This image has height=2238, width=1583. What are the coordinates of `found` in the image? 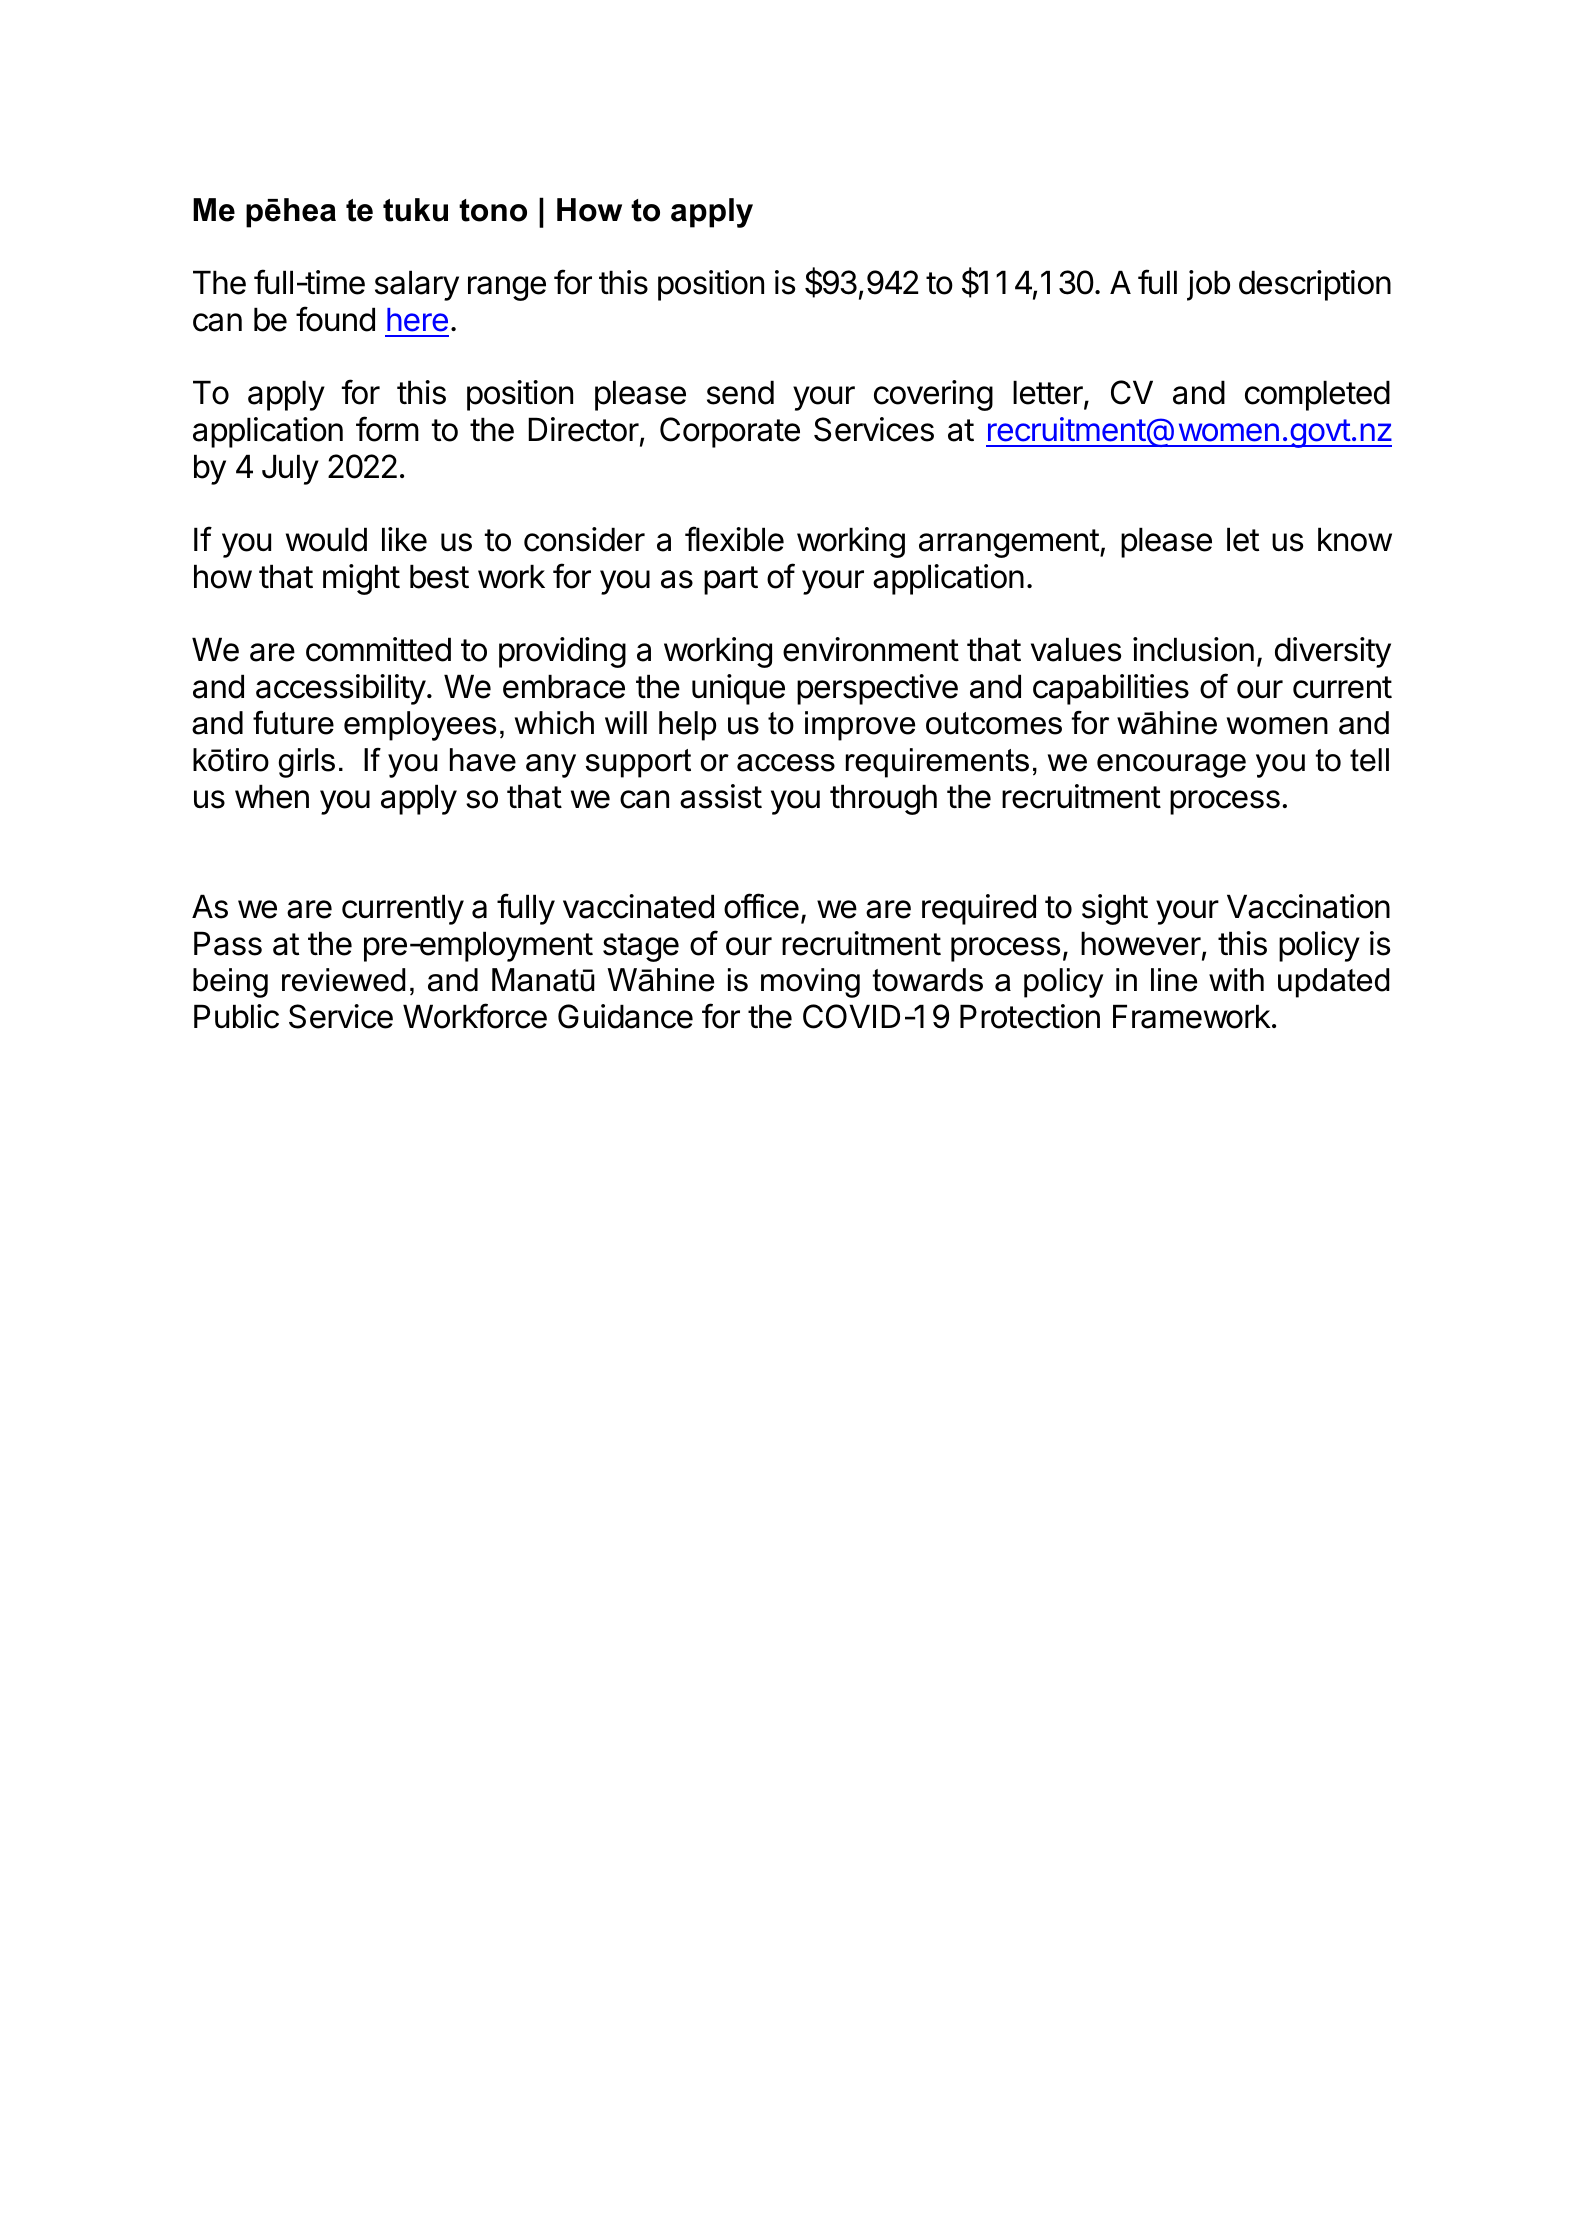 It's located at (335, 319).
